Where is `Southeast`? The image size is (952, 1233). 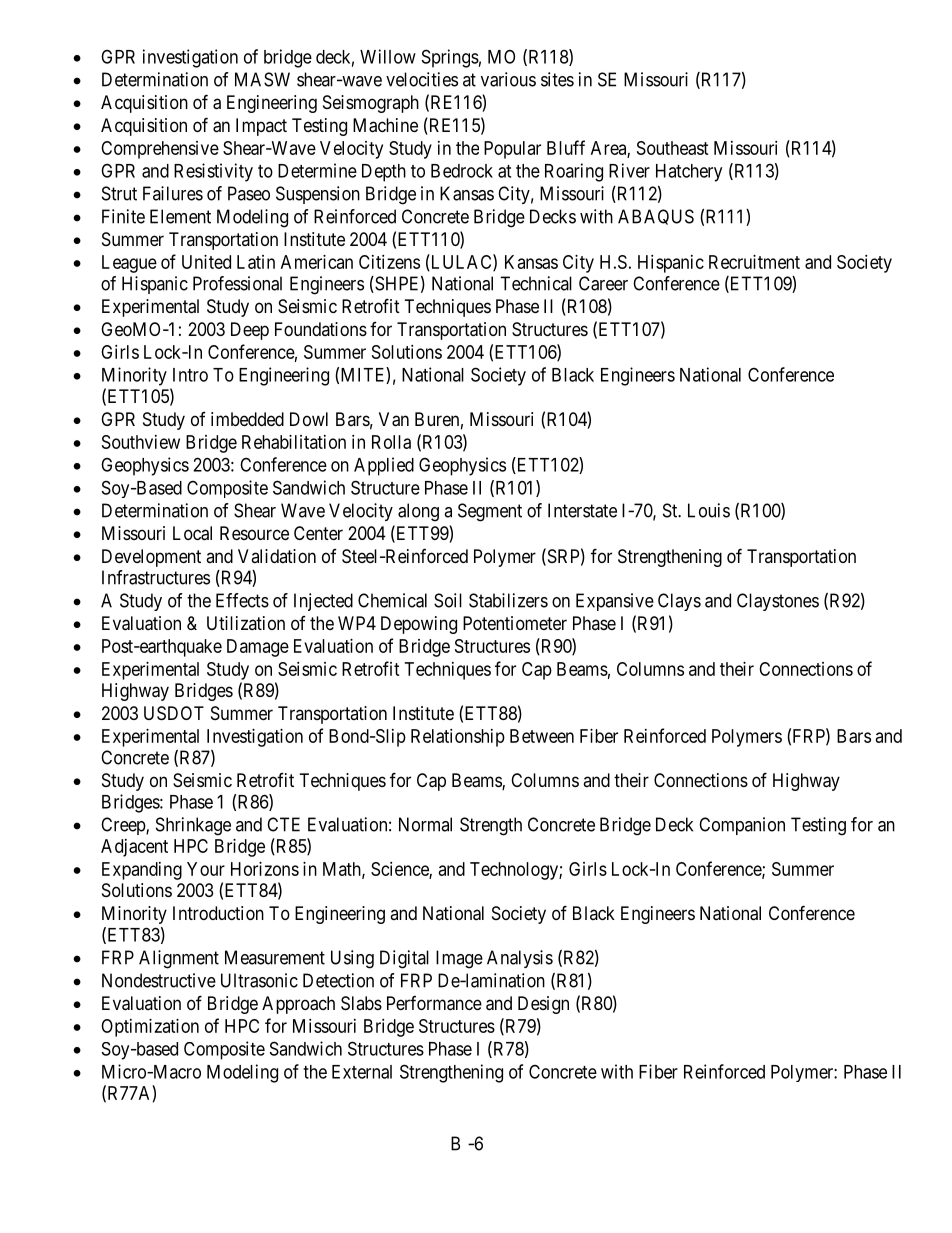 Southeast is located at coordinates (673, 148).
